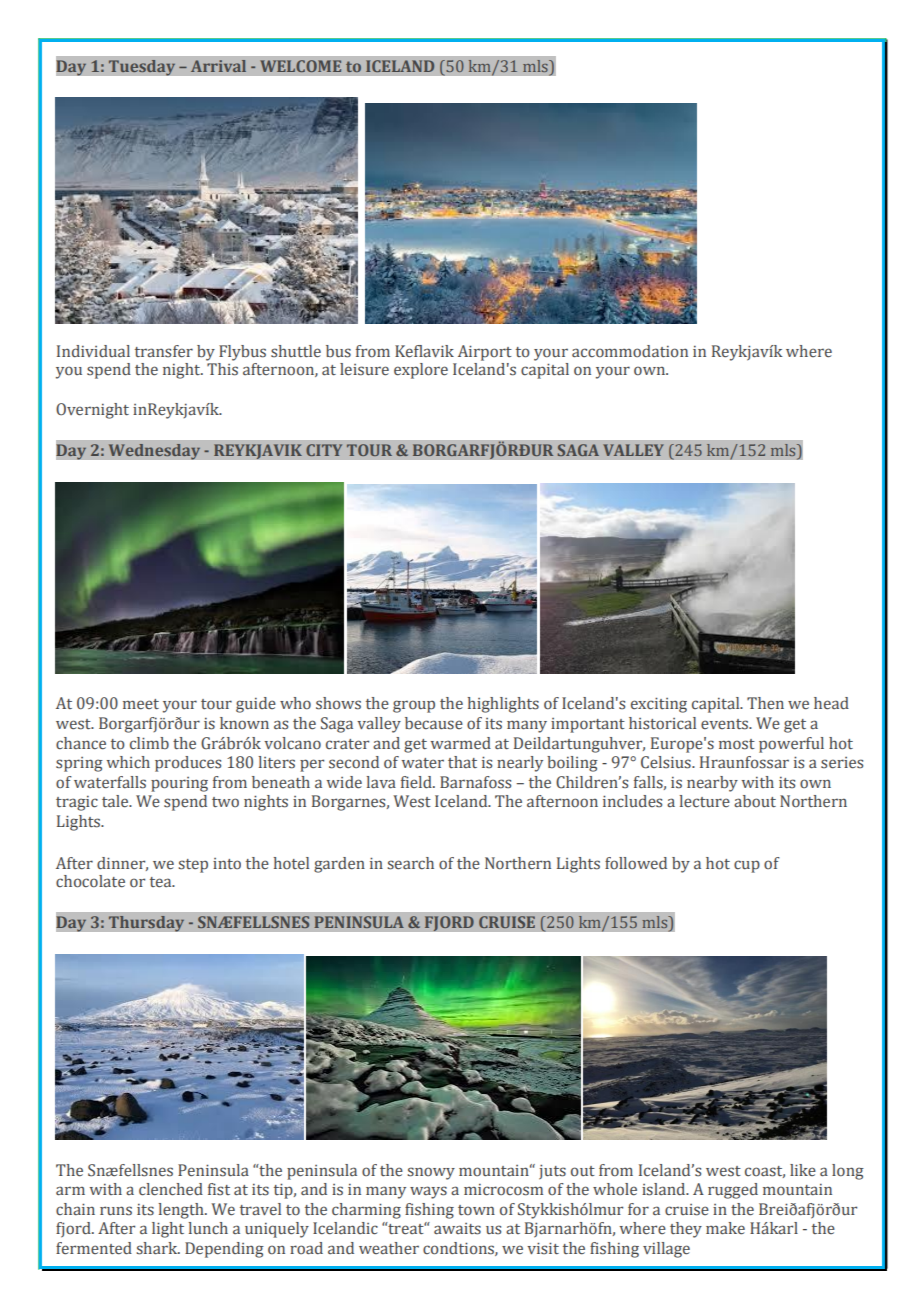 The image size is (924, 1308). What do you see at coordinates (765, 703) in the page?
I see `Then` at bounding box center [765, 703].
